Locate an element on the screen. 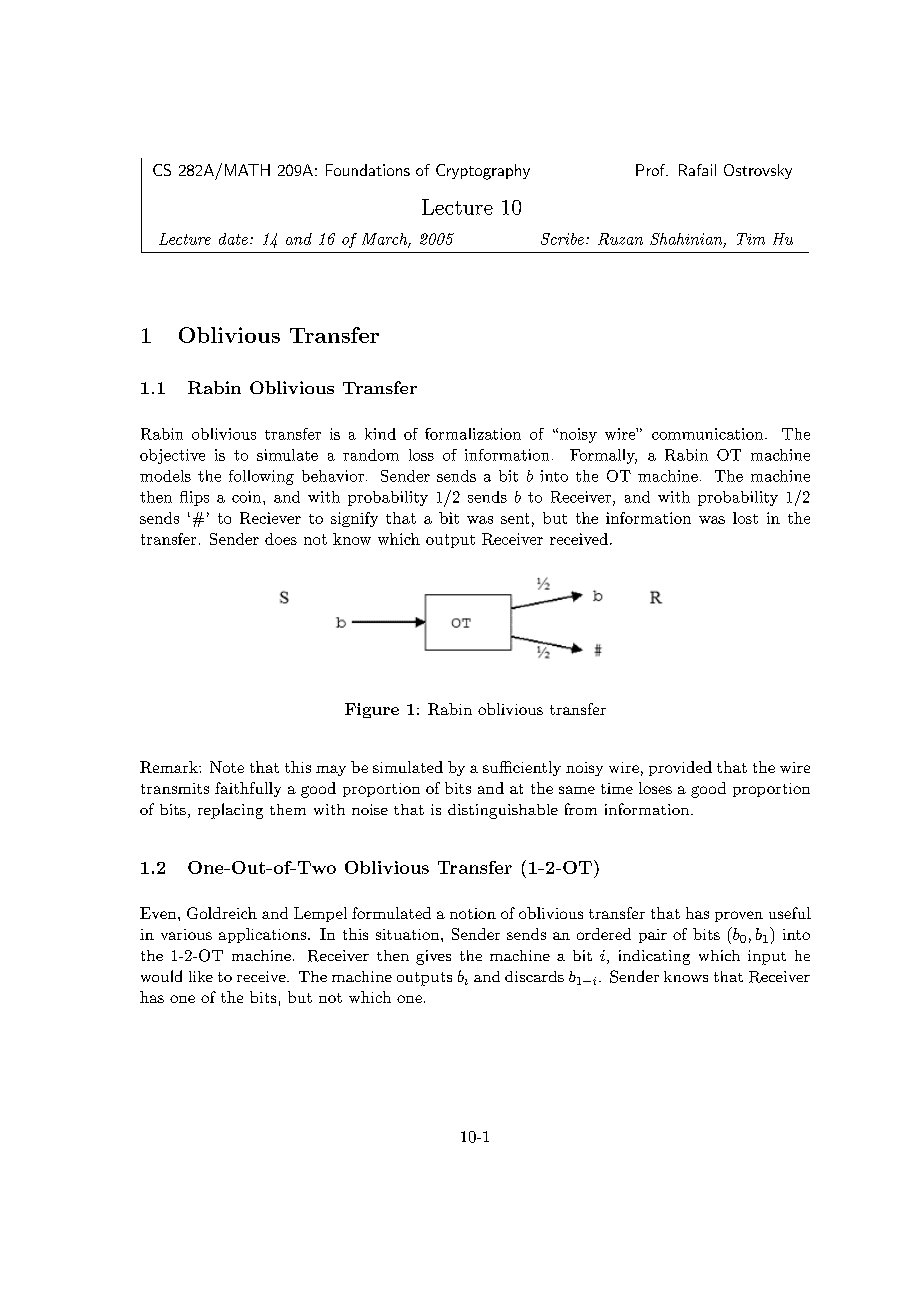 This screenshot has width=924, height=1308. distinguishable is located at coordinates (503, 811).
